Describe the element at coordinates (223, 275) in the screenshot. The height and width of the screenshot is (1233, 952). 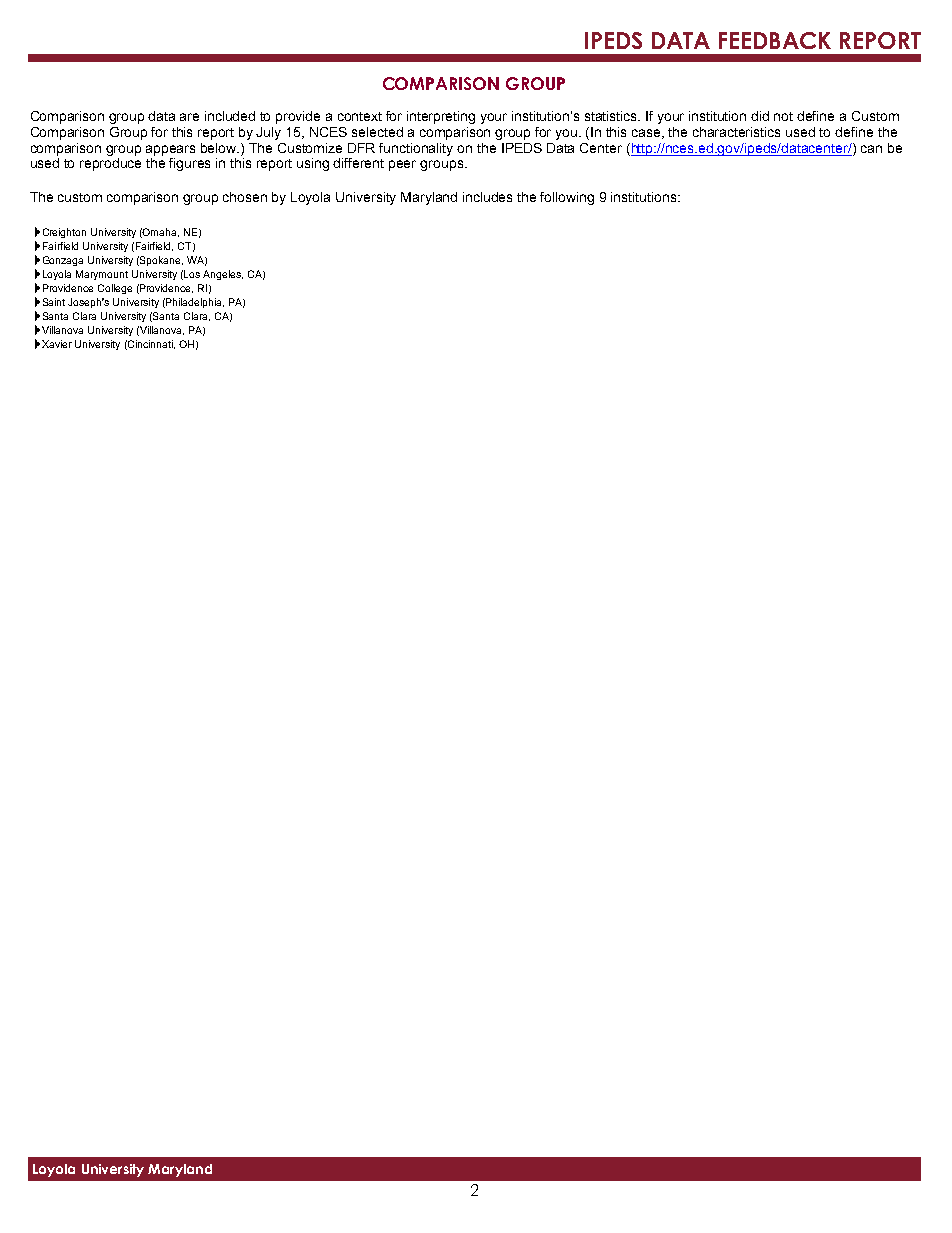
I see `Angeles` at that location.
